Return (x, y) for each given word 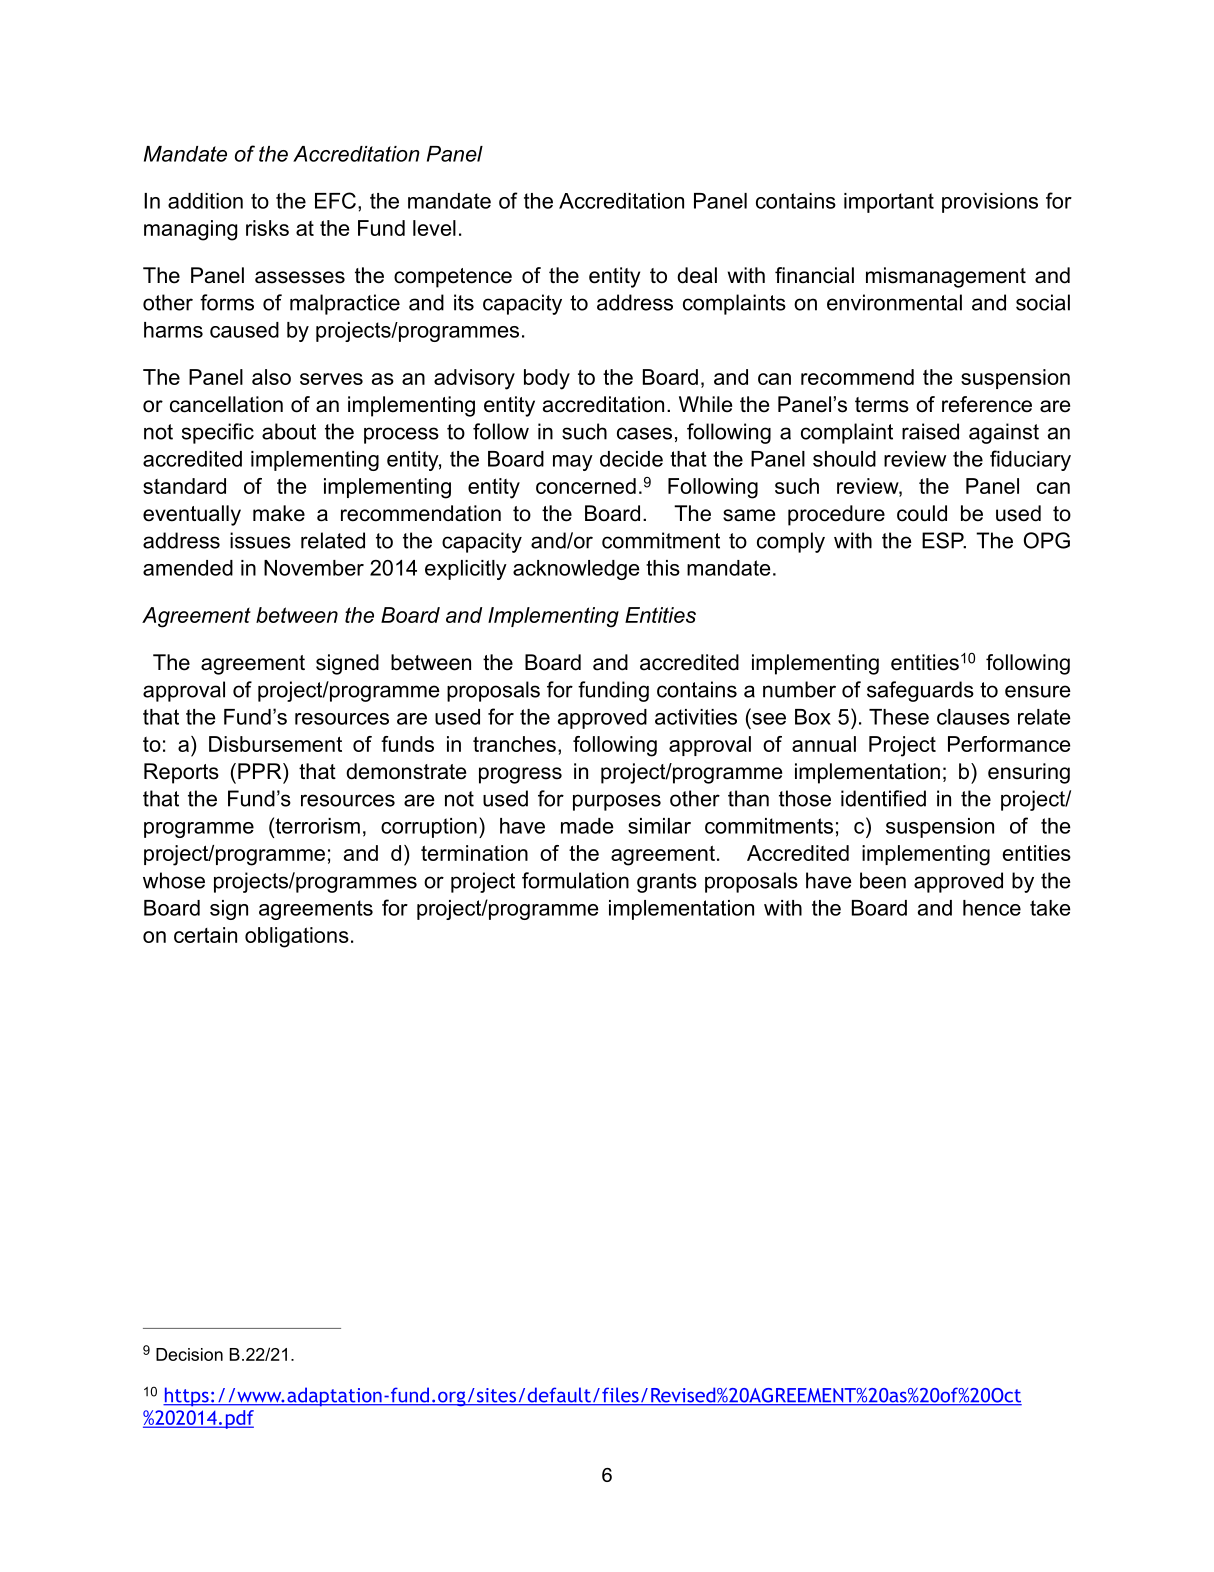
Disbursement (275, 744)
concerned (586, 486)
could (922, 513)
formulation (575, 880)
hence (992, 908)
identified (883, 798)
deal (697, 275)
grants (667, 883)
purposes (617, 802)
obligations (297, 937)
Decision (189, 1354)
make (279, 513)
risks (267, 228)
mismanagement (946, 277)
